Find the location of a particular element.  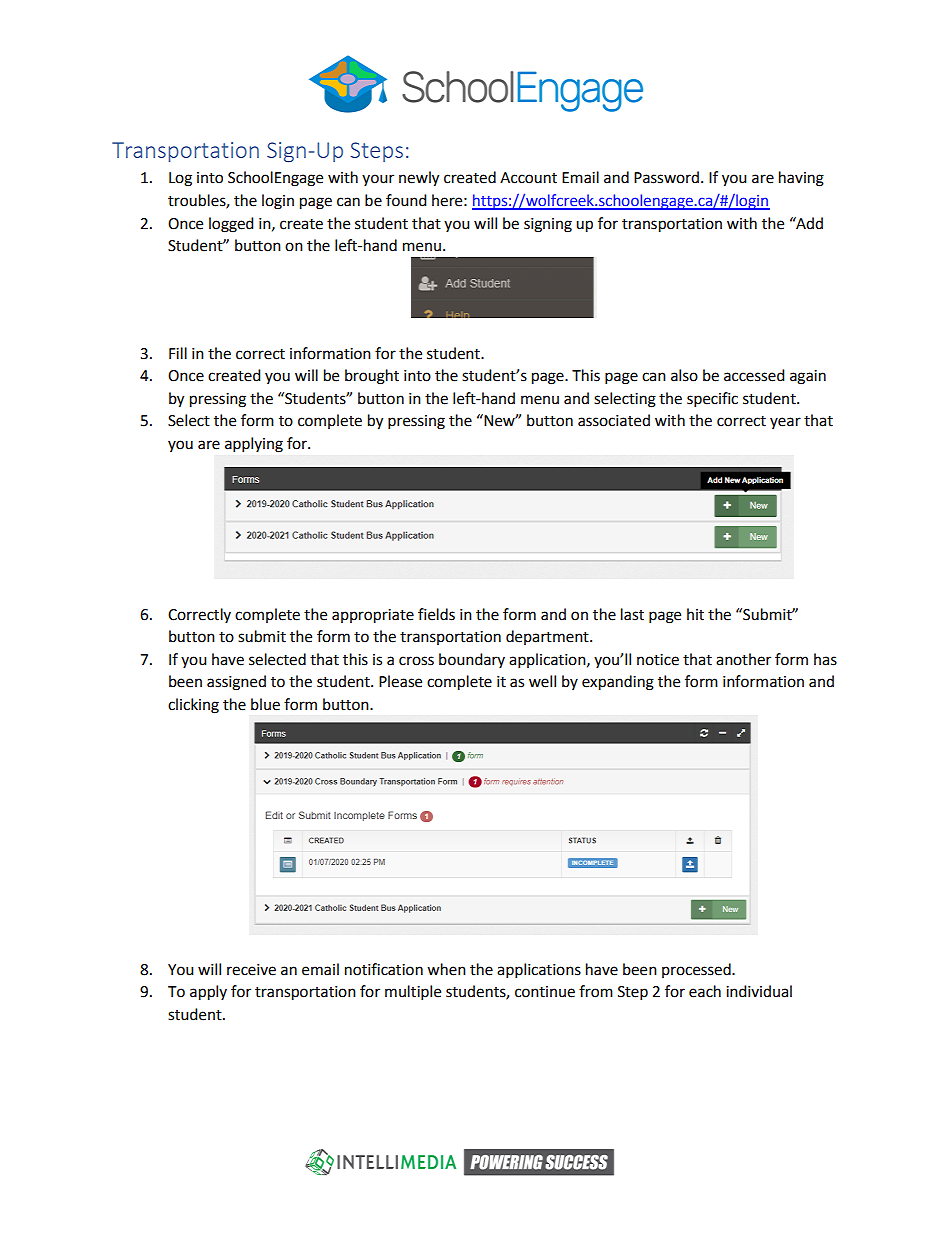

hit is located at coordinates (695, 614).
